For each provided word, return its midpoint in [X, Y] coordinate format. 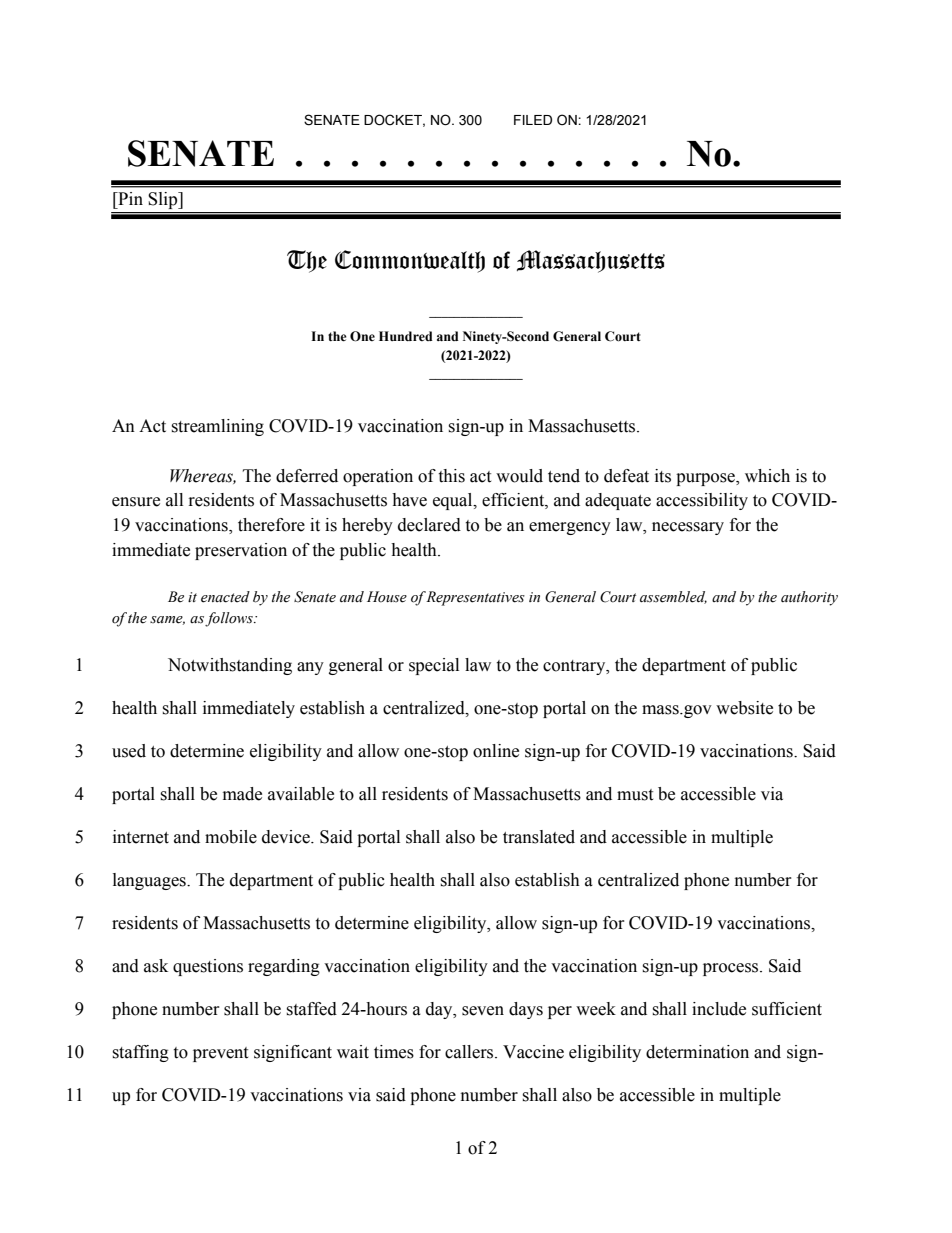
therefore [271, 525]
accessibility [702, 501]
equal [454, 501]
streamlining [217, 427]
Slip [164, 200]
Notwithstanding [230, 666]
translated [539, 837]
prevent [220, 1054]
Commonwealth [410, 261]
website [744, 708]
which [767, 476]
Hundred [406, 336]
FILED [533, 120]
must [635, 795]
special [434, 666]
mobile [231, 837]
